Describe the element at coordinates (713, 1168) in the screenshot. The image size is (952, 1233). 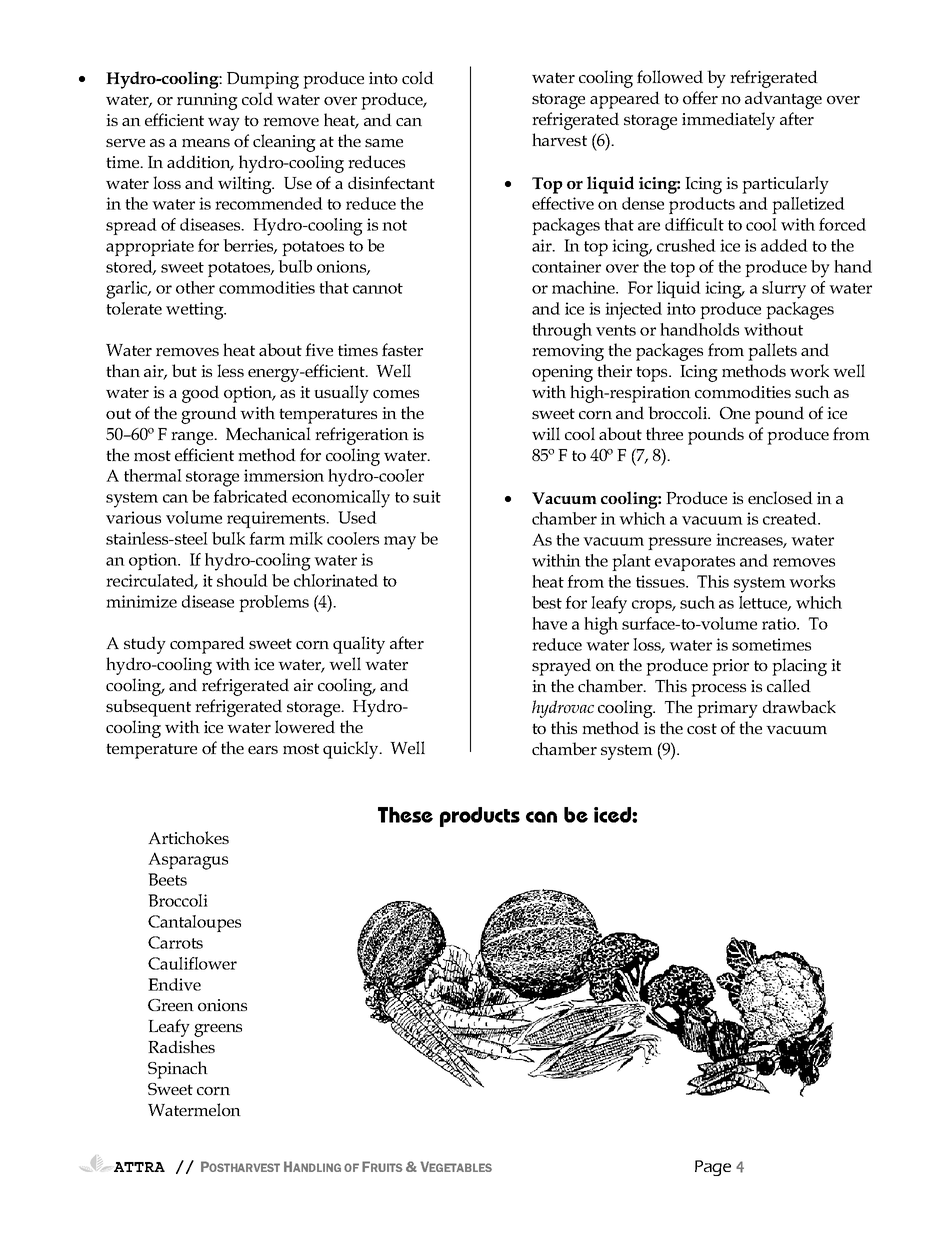
I see `Page` at that location.
